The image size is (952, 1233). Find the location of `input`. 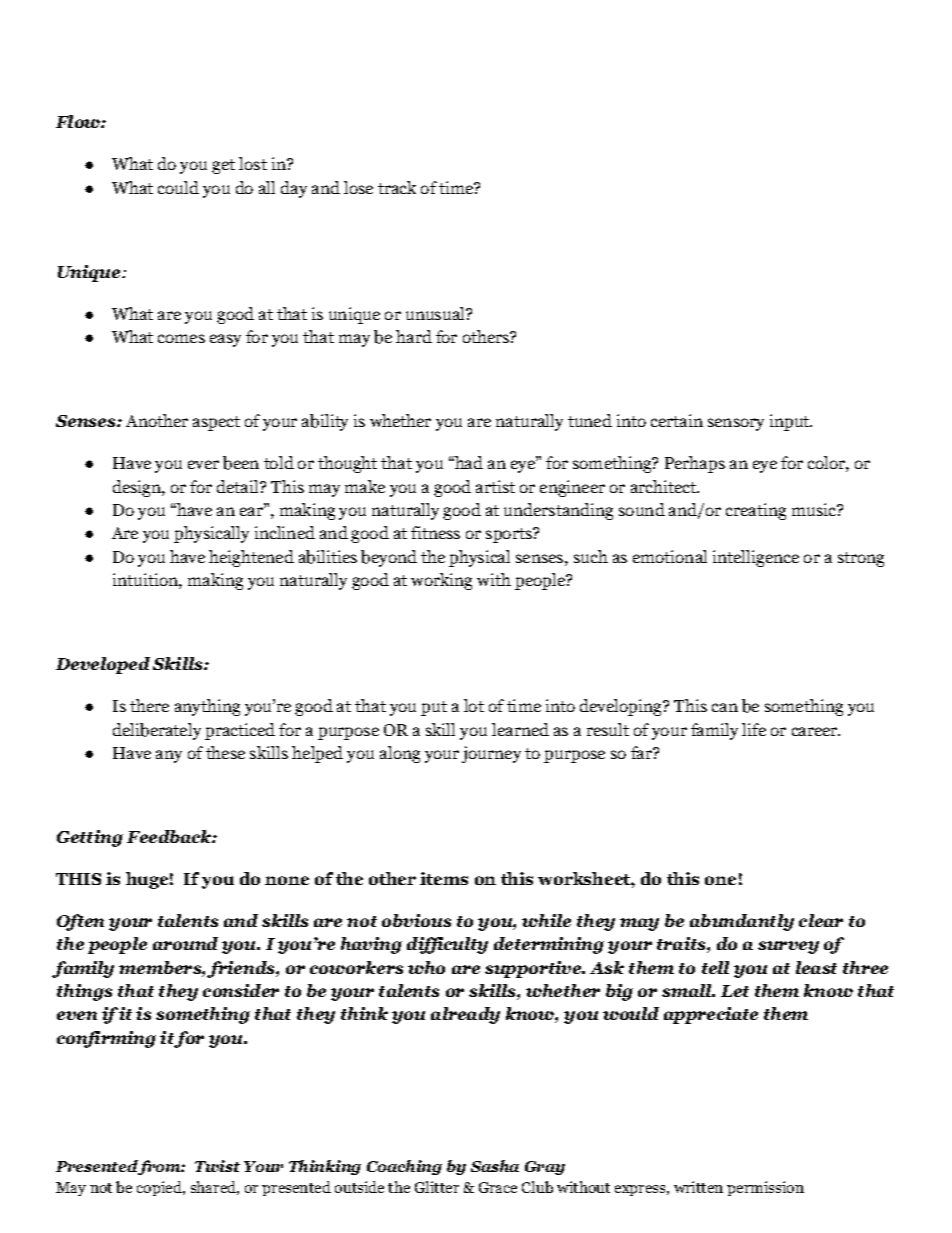

input is located at coordinates (791, 422).
